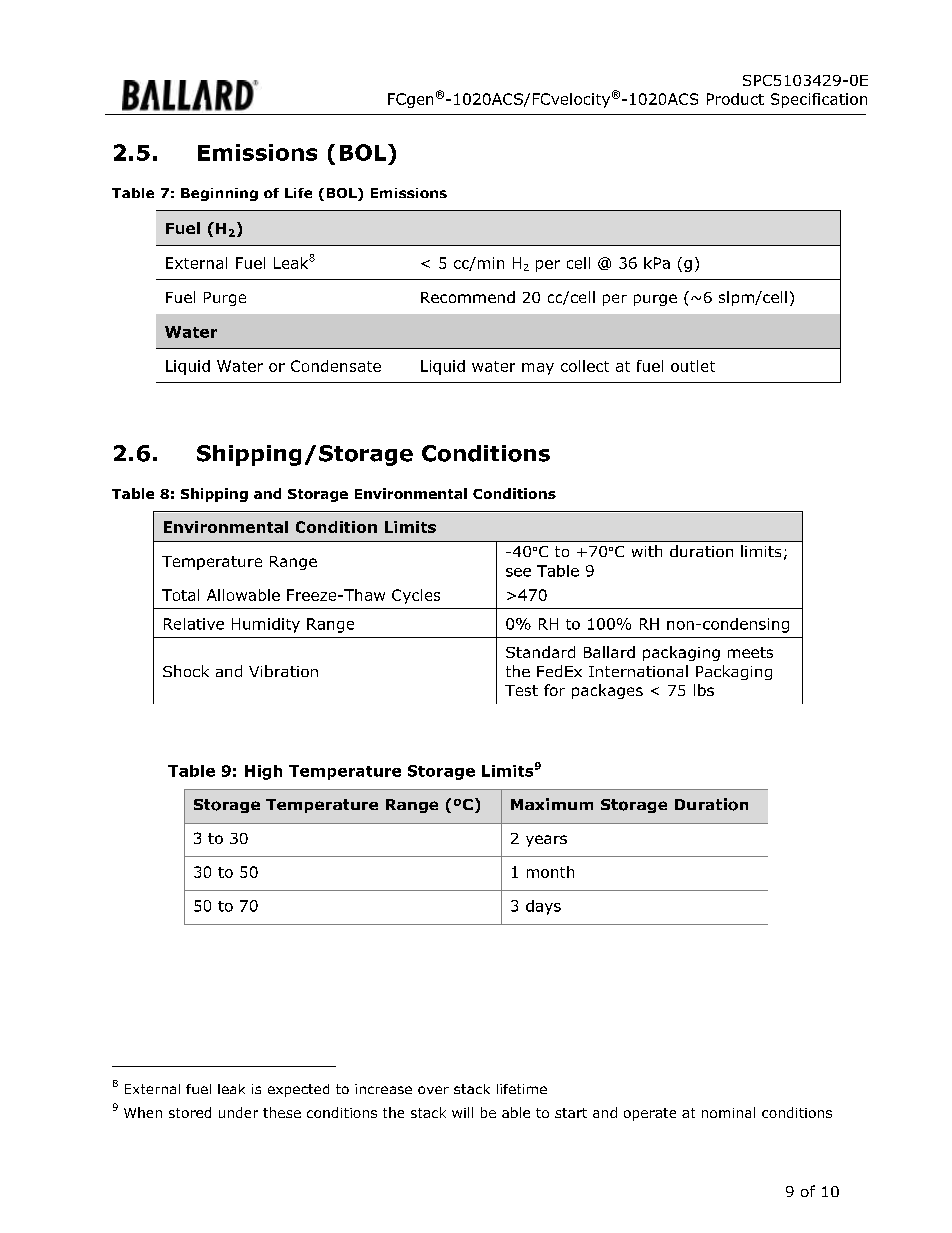 Image resolution: width=952 pixels, height=1233 pixels. Describe the element at coordinates (728, 1112) in the screenshot. I see `nominal` at that location.
